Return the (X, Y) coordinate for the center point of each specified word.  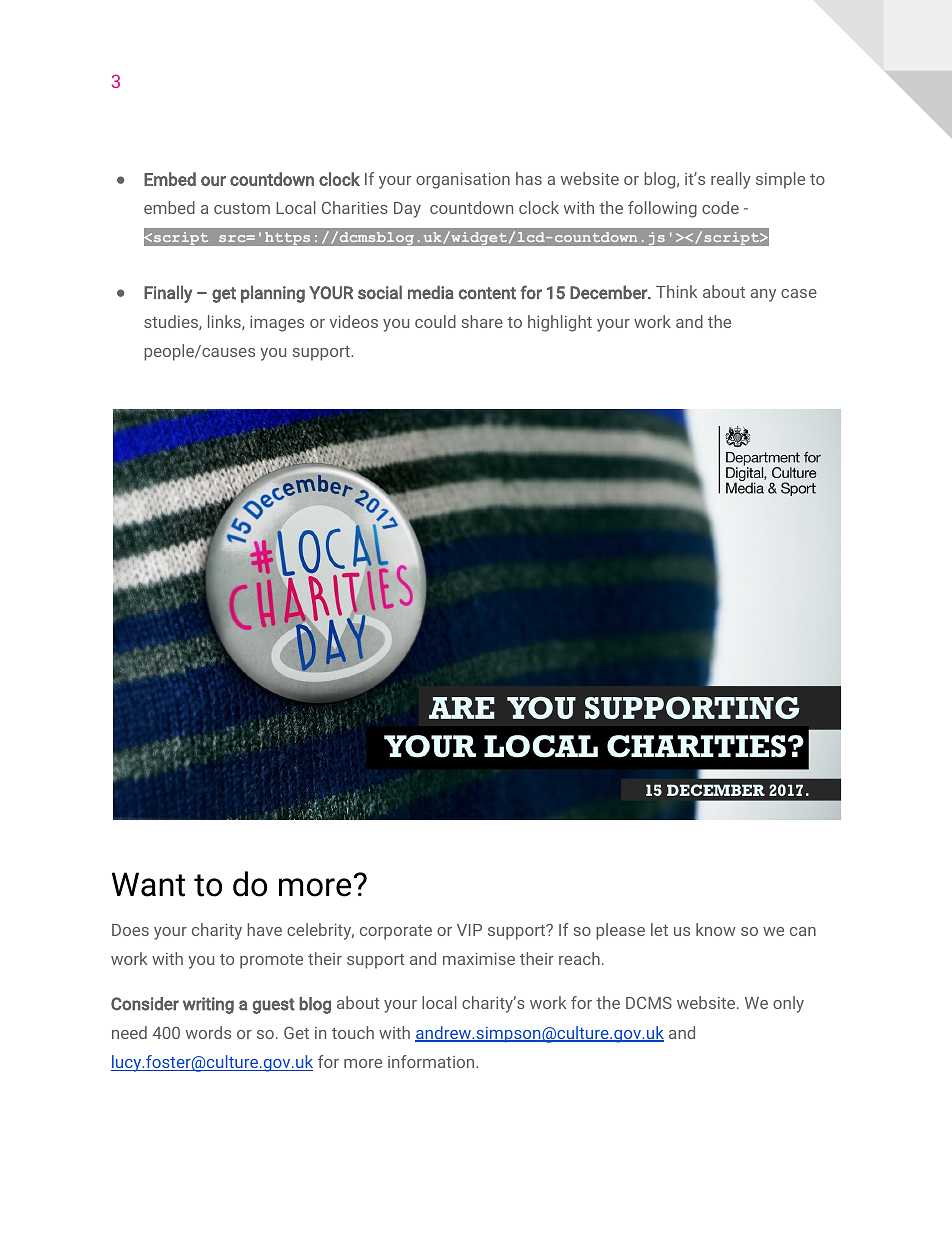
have (264, 929)
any (763, 295)
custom (242, 208)
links (225, 322)
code (720, 207)
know (715, 929)
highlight (560, 323)
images (277, 324)
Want (148, 884)
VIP (469, 930)
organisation (463, 181)
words (208, 1032)
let (659, 929)
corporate (396, 932)
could (435, 321)
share (482, 321)
